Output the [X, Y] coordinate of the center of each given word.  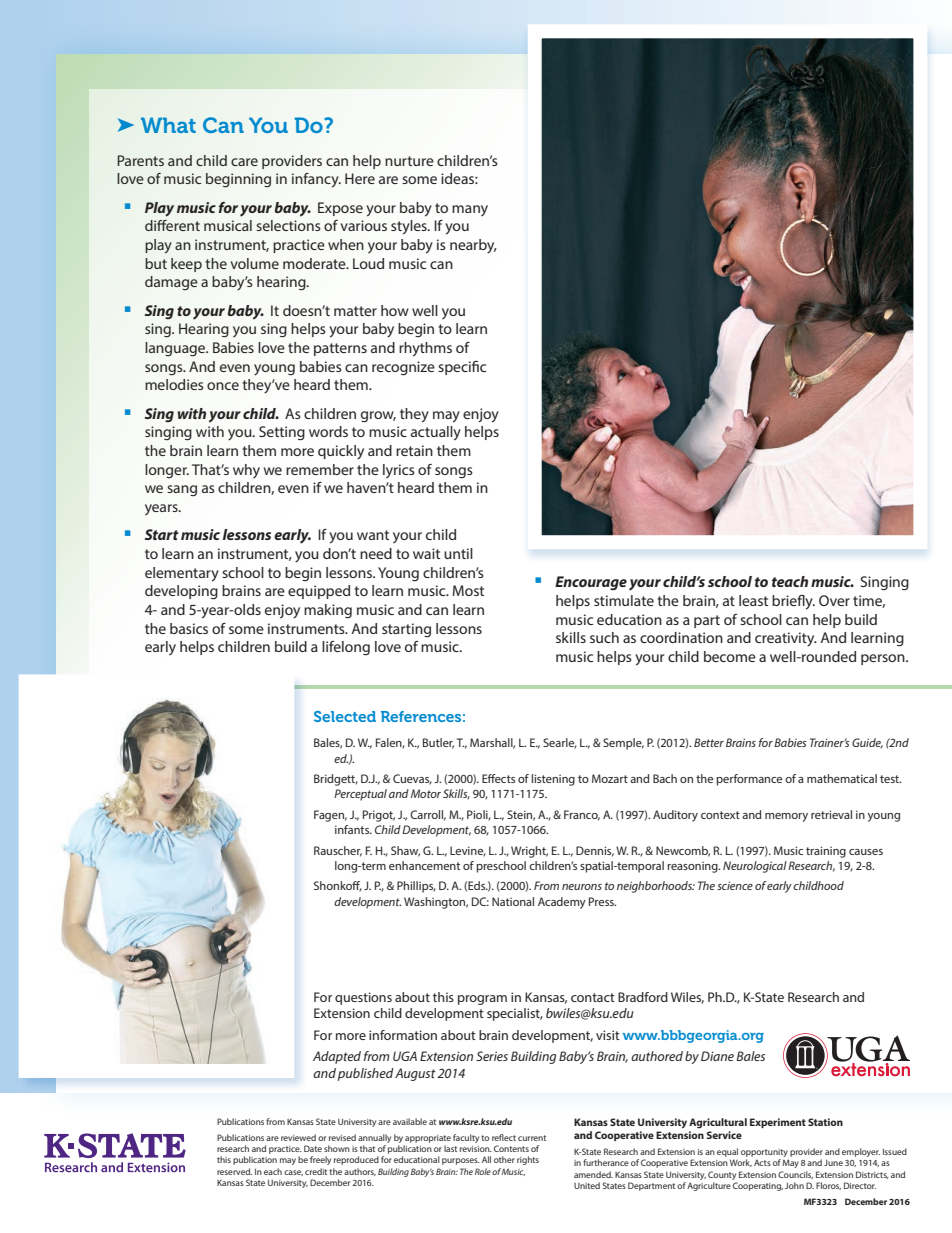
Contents [511, 1148]
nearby [473, 246]
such [604, 637]
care [244, 162]
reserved [234, 1171]
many [470, 210]
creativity [786, 639]
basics [189, 628]
